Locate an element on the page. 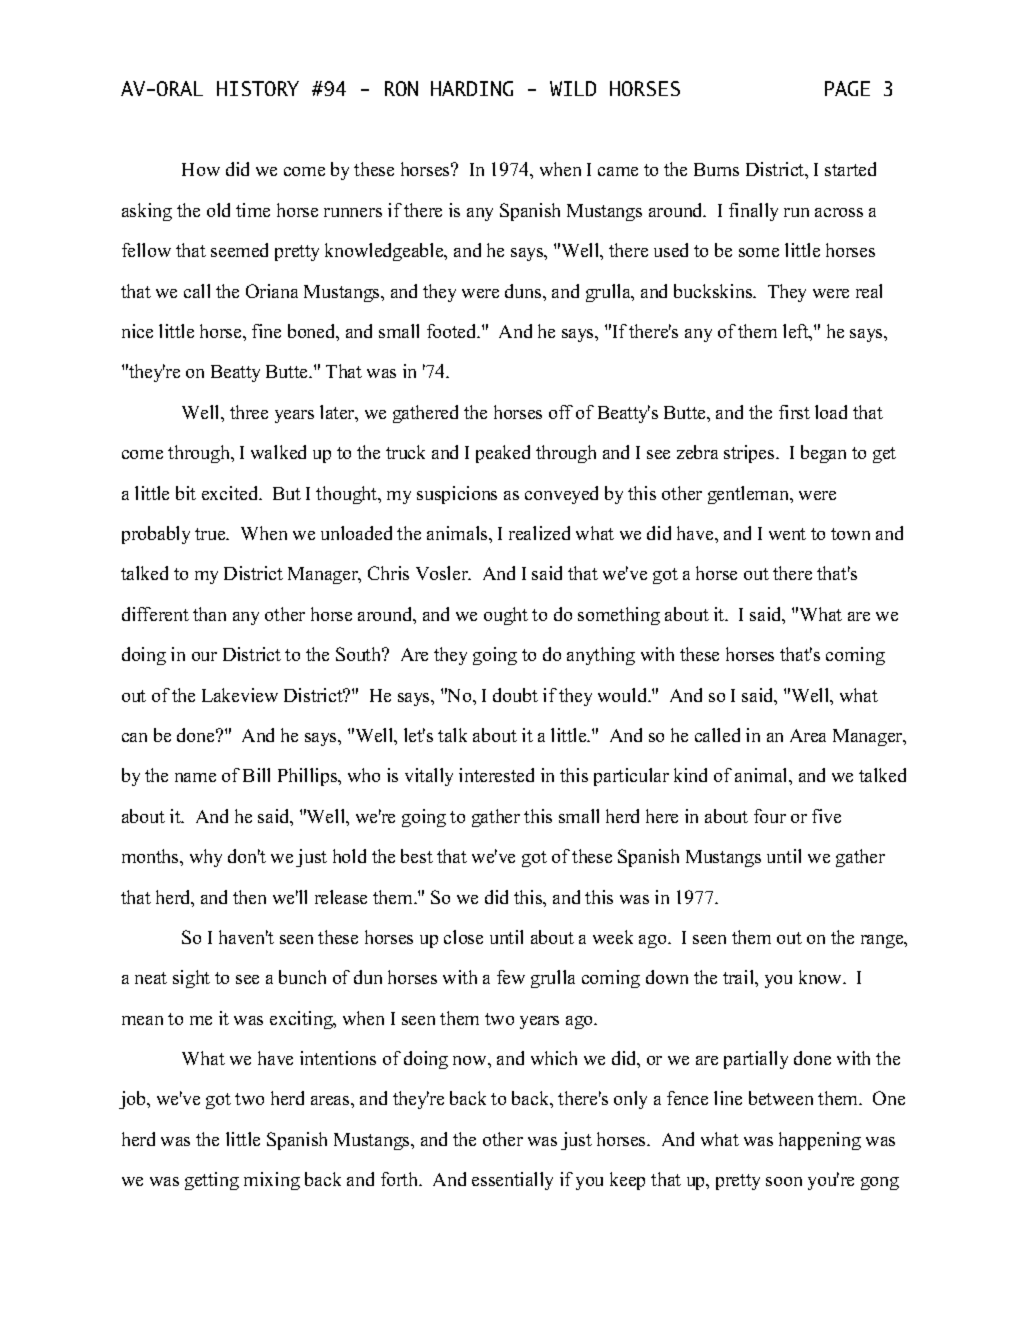  PAGE is located at coordinates (847, 88).
